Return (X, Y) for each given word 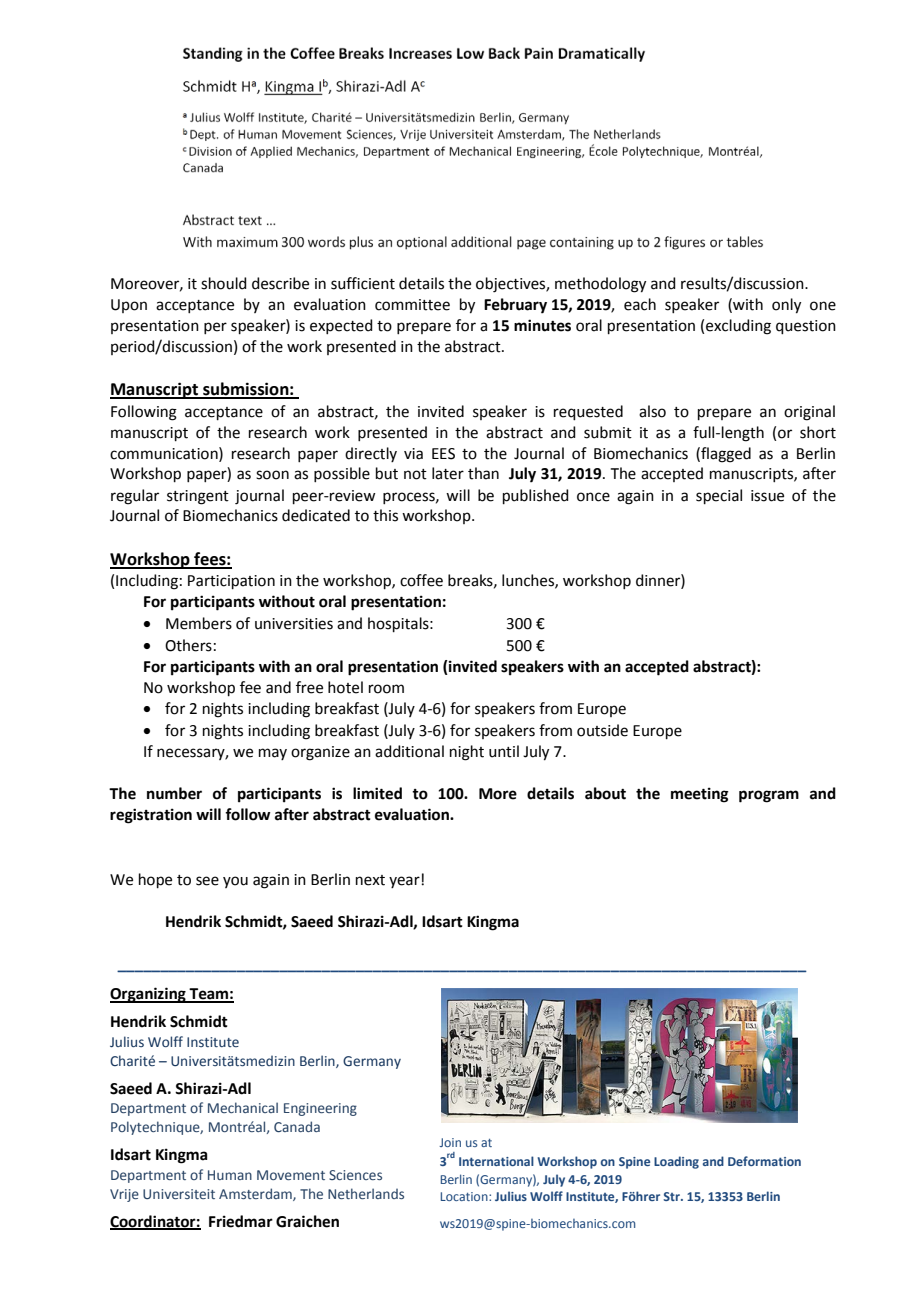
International (496, 1161)
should (224, 283)
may (273, 754)
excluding (738, 327)
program (769, 796)
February (515, 306)
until (504, 751)
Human (230, 1175)
